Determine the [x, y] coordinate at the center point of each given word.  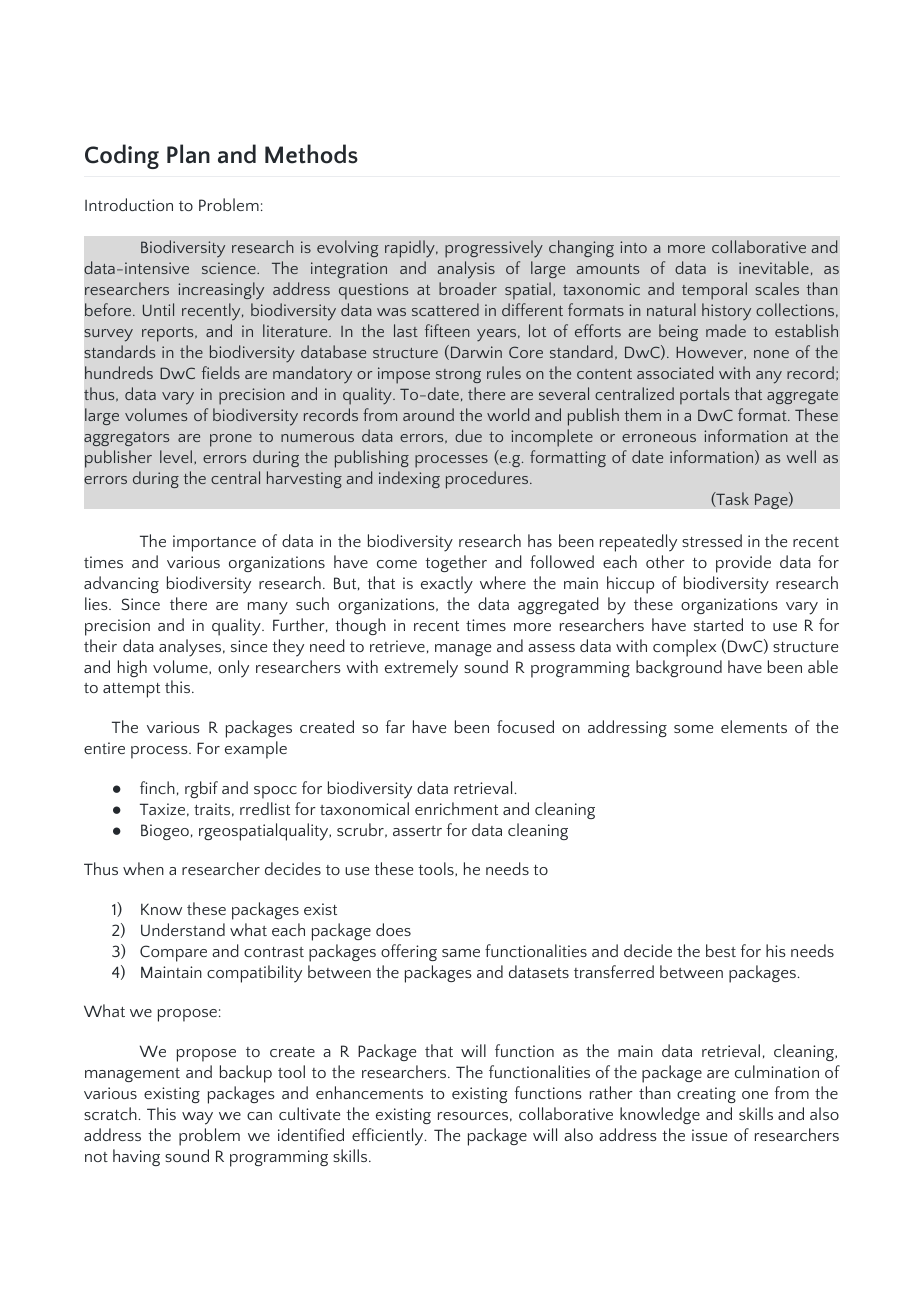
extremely [421, 669]
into [633, 247]
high [132, 668]
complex [684, 648]
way [197, 1118]
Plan [188, 154]
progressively [494, 249]
